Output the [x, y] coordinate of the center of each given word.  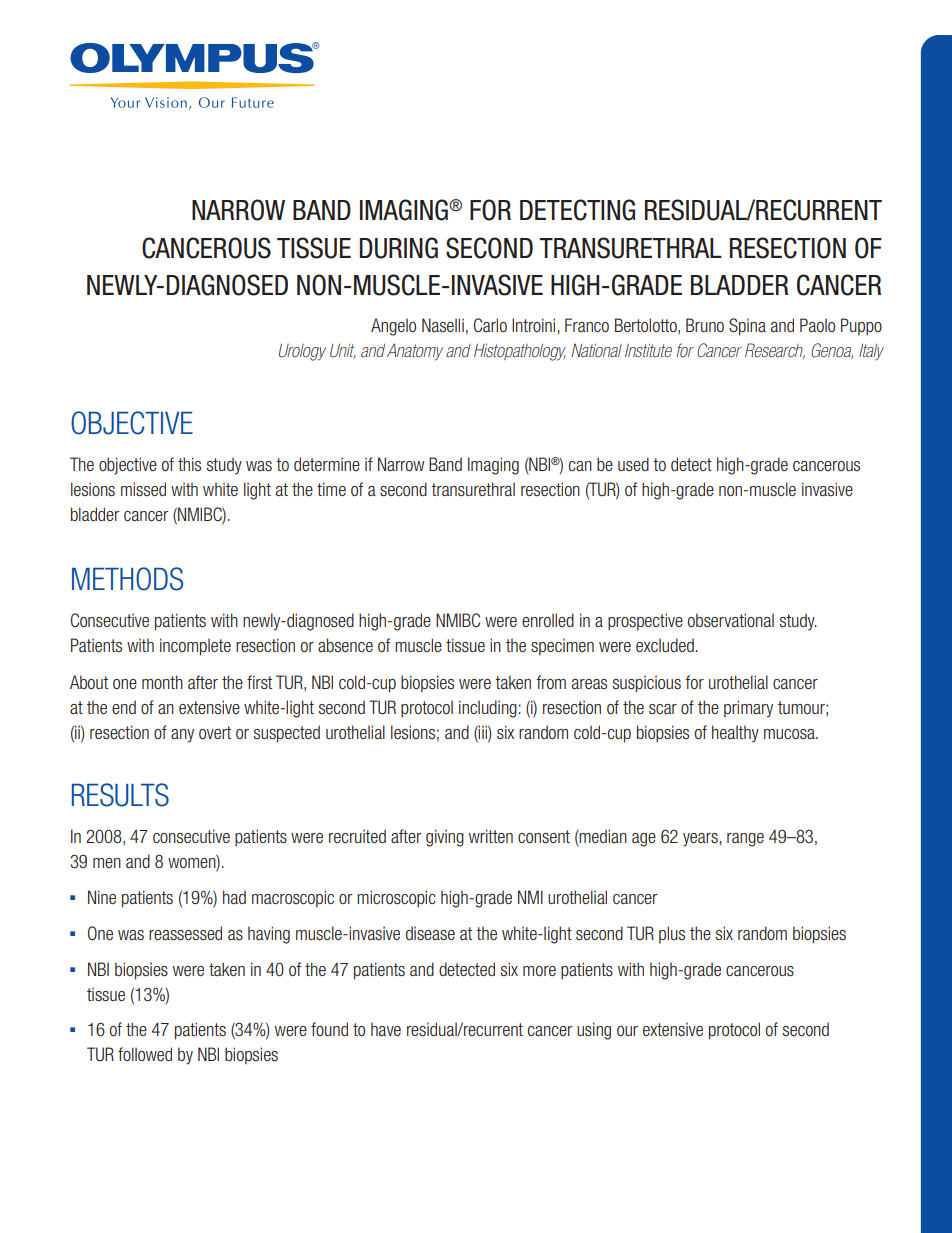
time [331, 489]
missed [143, 489]
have [386, 1029]
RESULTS [120, 795]
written [491, 836]
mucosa [790, 734]
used [633, 464]
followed [145, 1054]
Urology [302, 352]
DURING [398, 248]
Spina [747, 327]
